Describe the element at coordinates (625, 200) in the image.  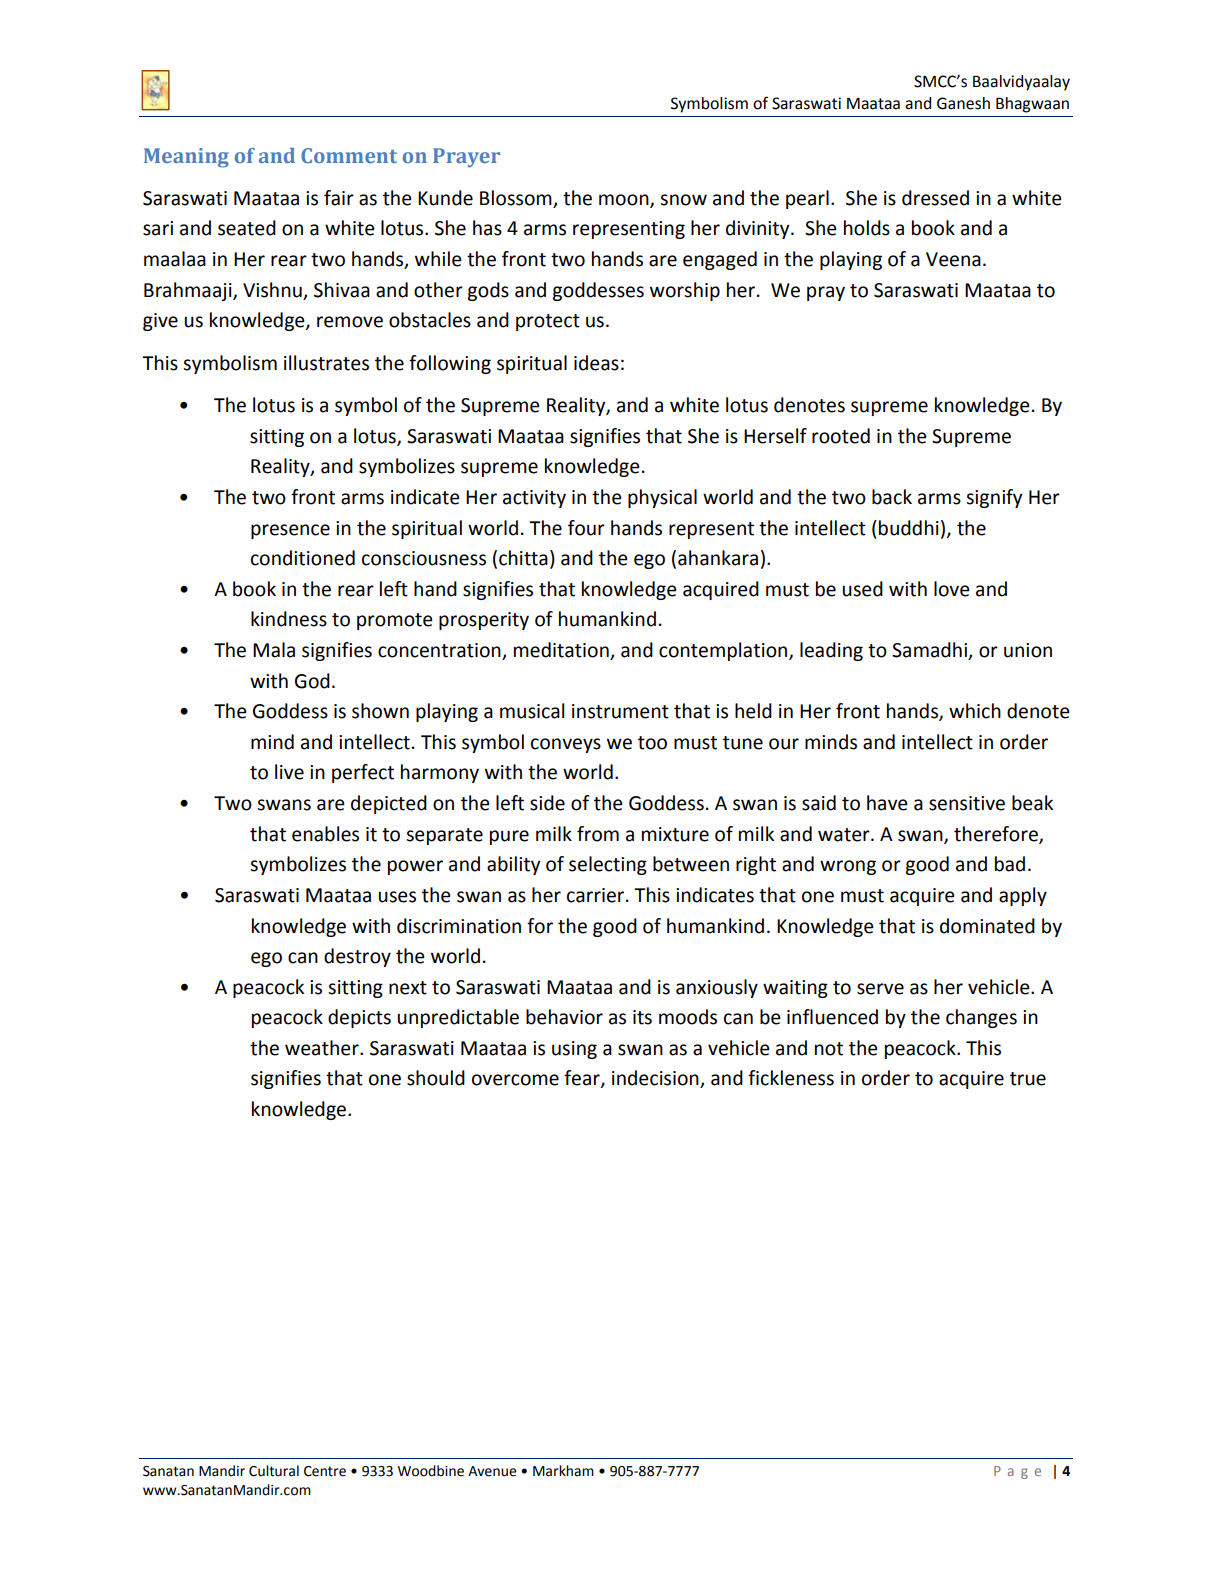
I see `moon` at that location.
